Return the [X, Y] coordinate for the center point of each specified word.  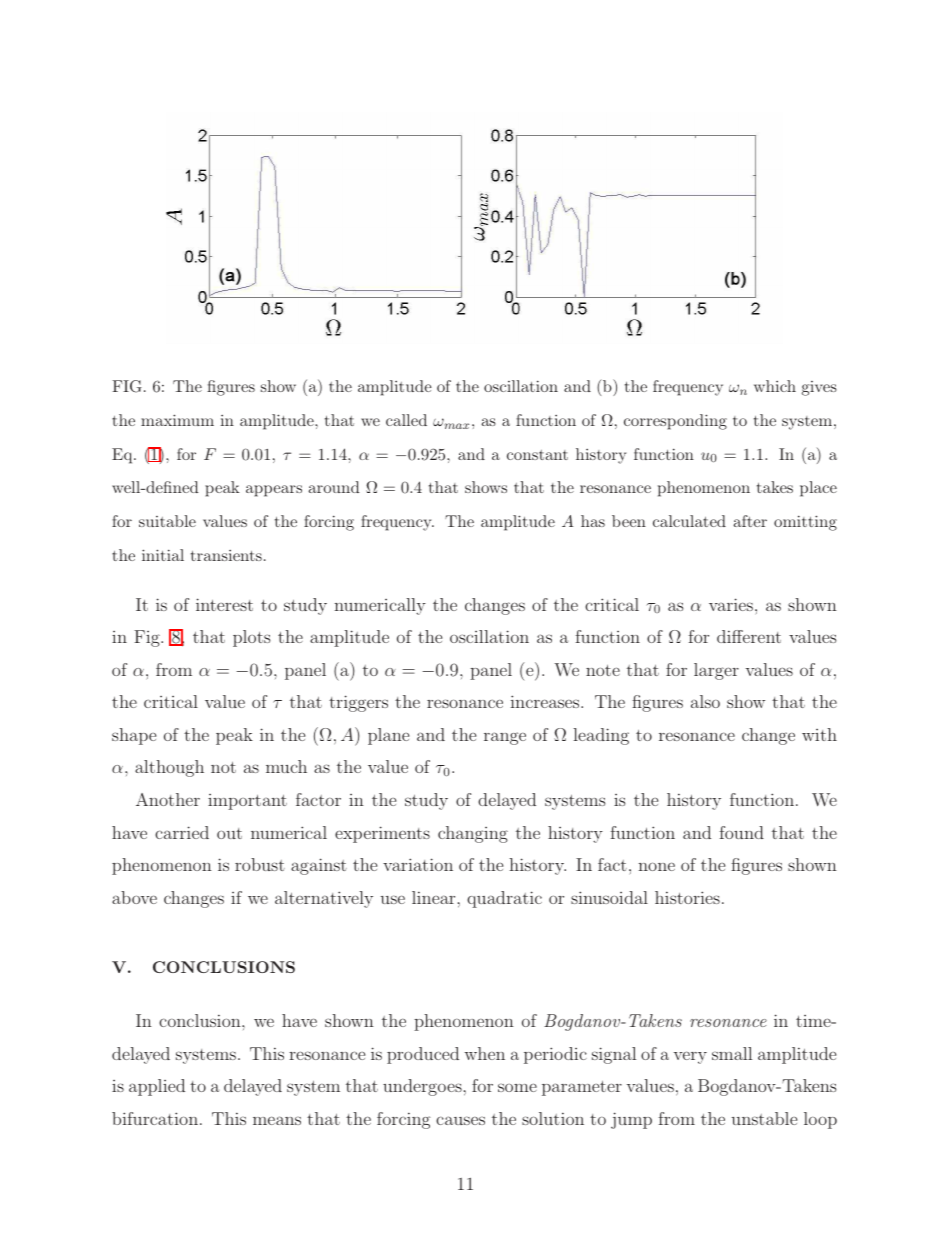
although [169, 768]
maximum [177, 420]
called [406, 420]
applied [157, 1087]
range [505, 738]
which [775, 386]
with [819, 734]
